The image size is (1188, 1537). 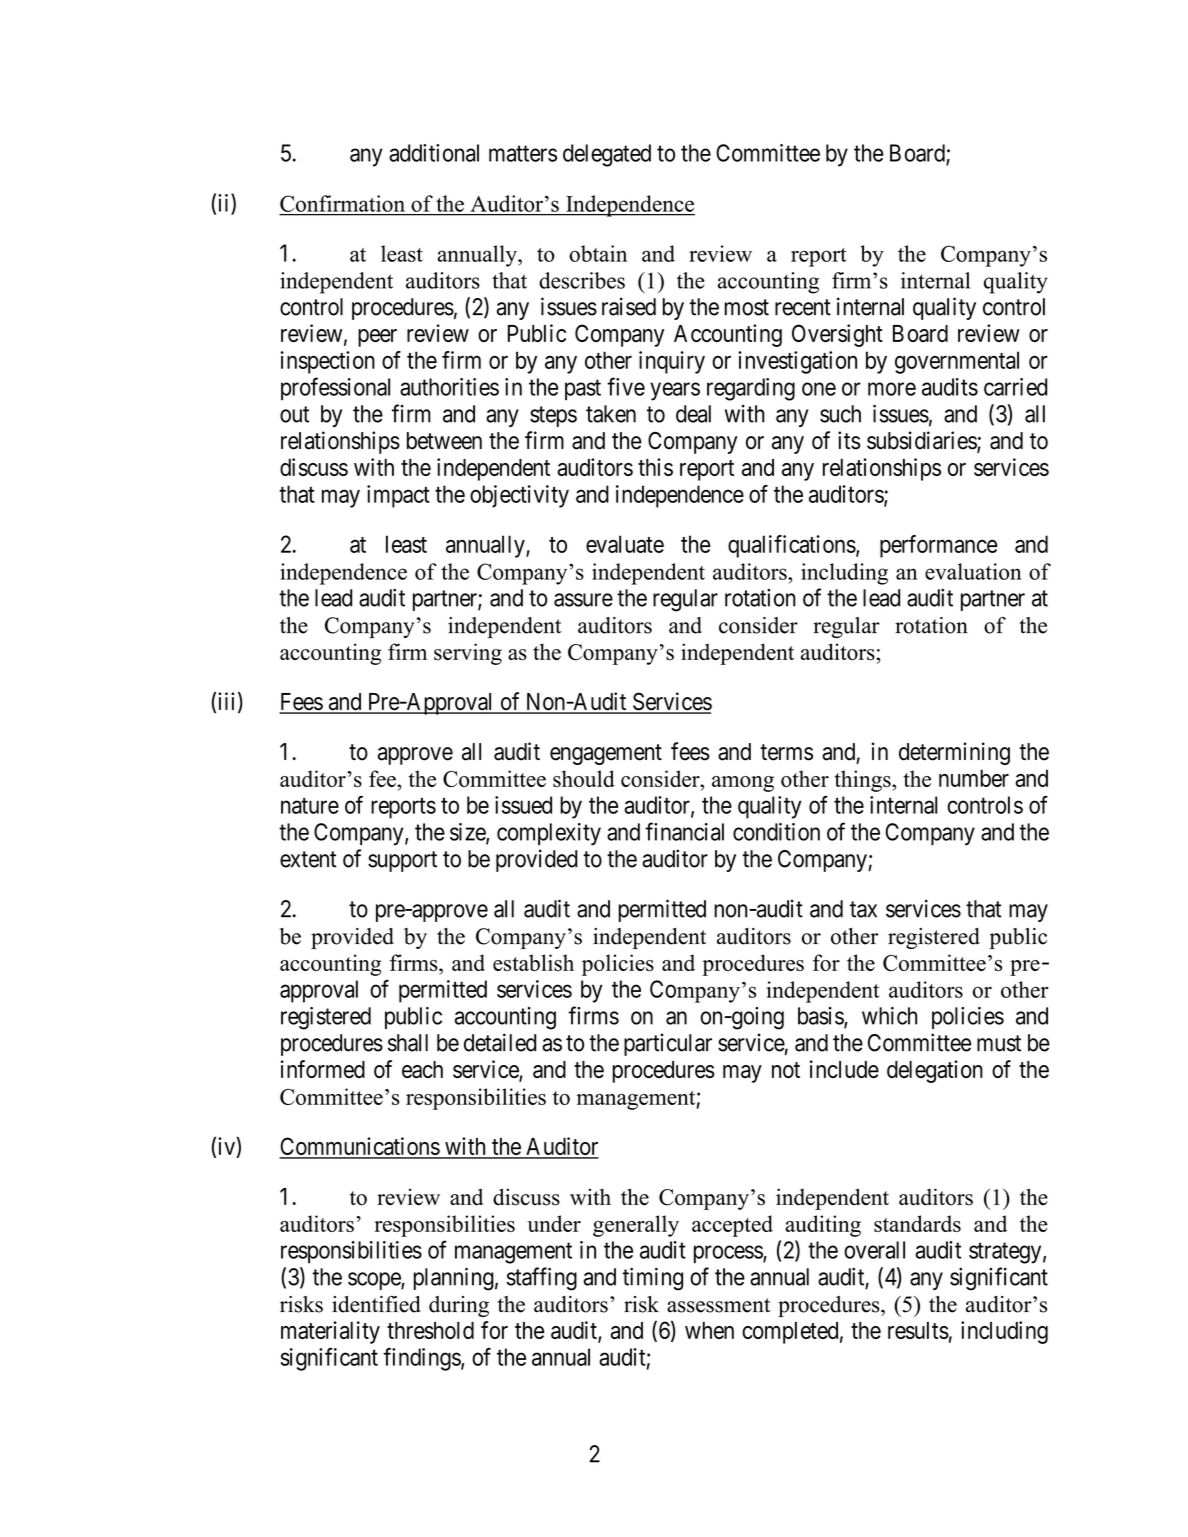 What do you see at coordinates (310, 806) in the document?
I see `nature` at bounding box center [310, 806].
